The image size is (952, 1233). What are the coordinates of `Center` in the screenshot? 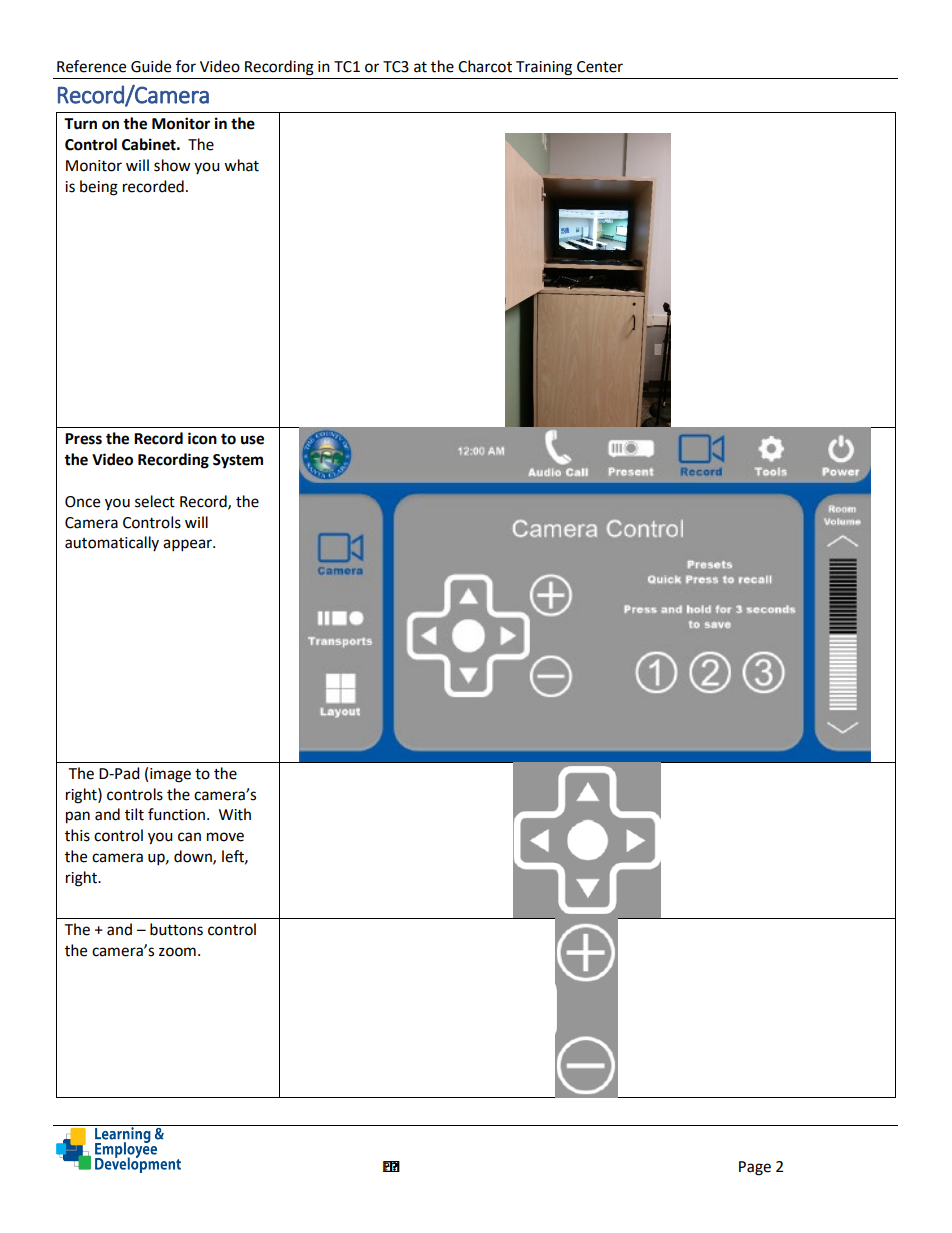 It's located at (600, 67).
